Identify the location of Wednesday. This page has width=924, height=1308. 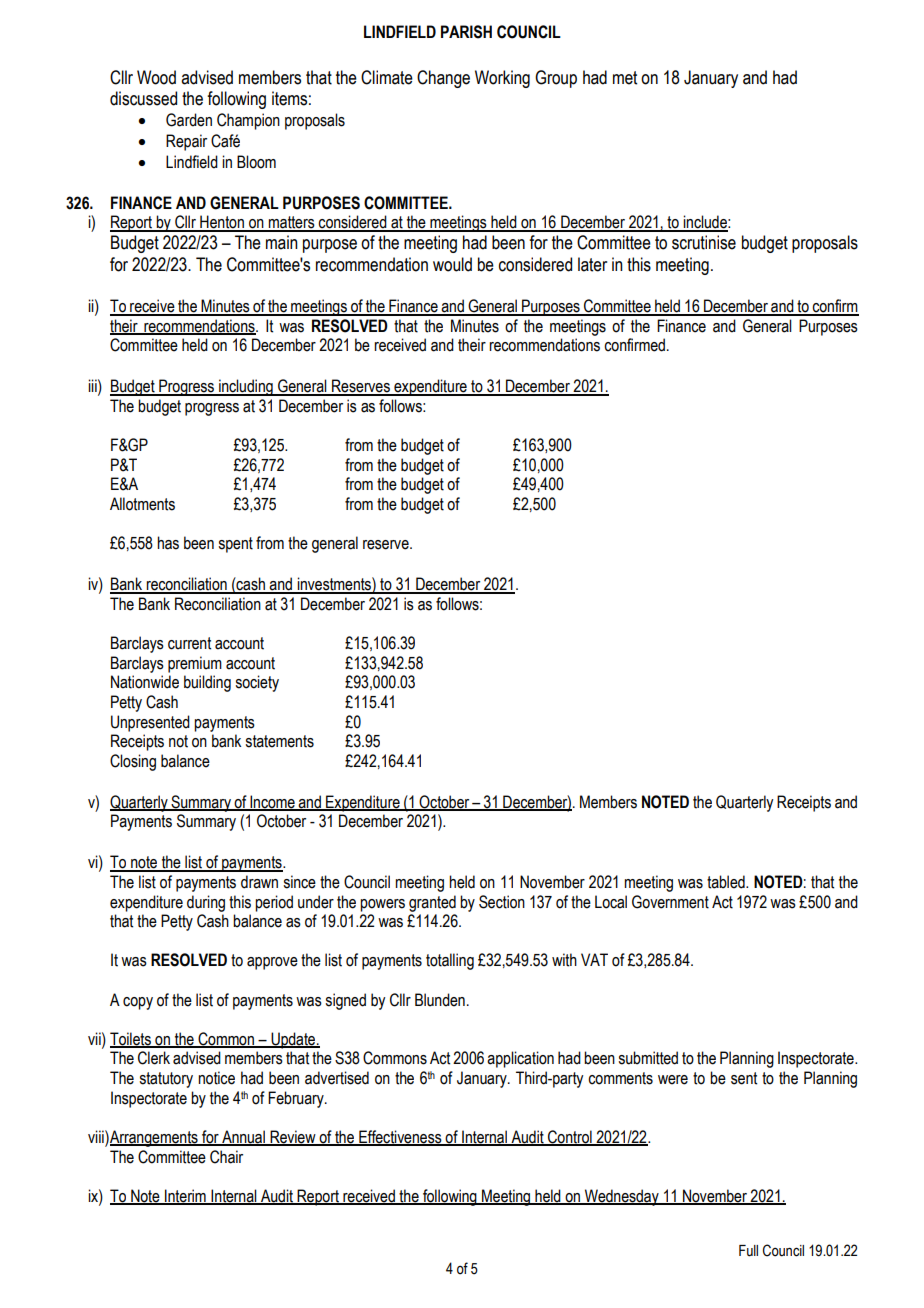
(622, 1197).
